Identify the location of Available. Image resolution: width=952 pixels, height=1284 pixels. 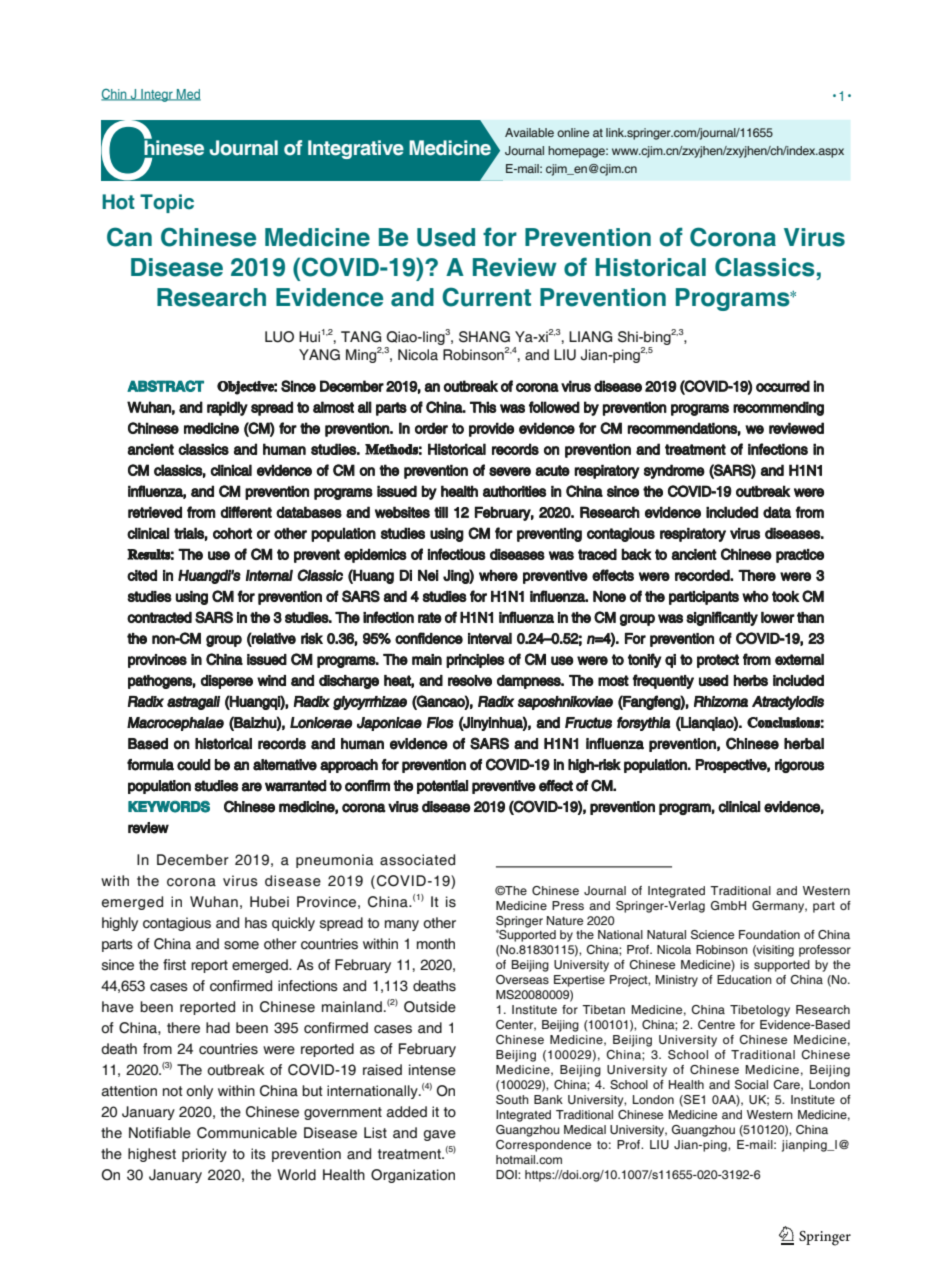
(529, 132).
